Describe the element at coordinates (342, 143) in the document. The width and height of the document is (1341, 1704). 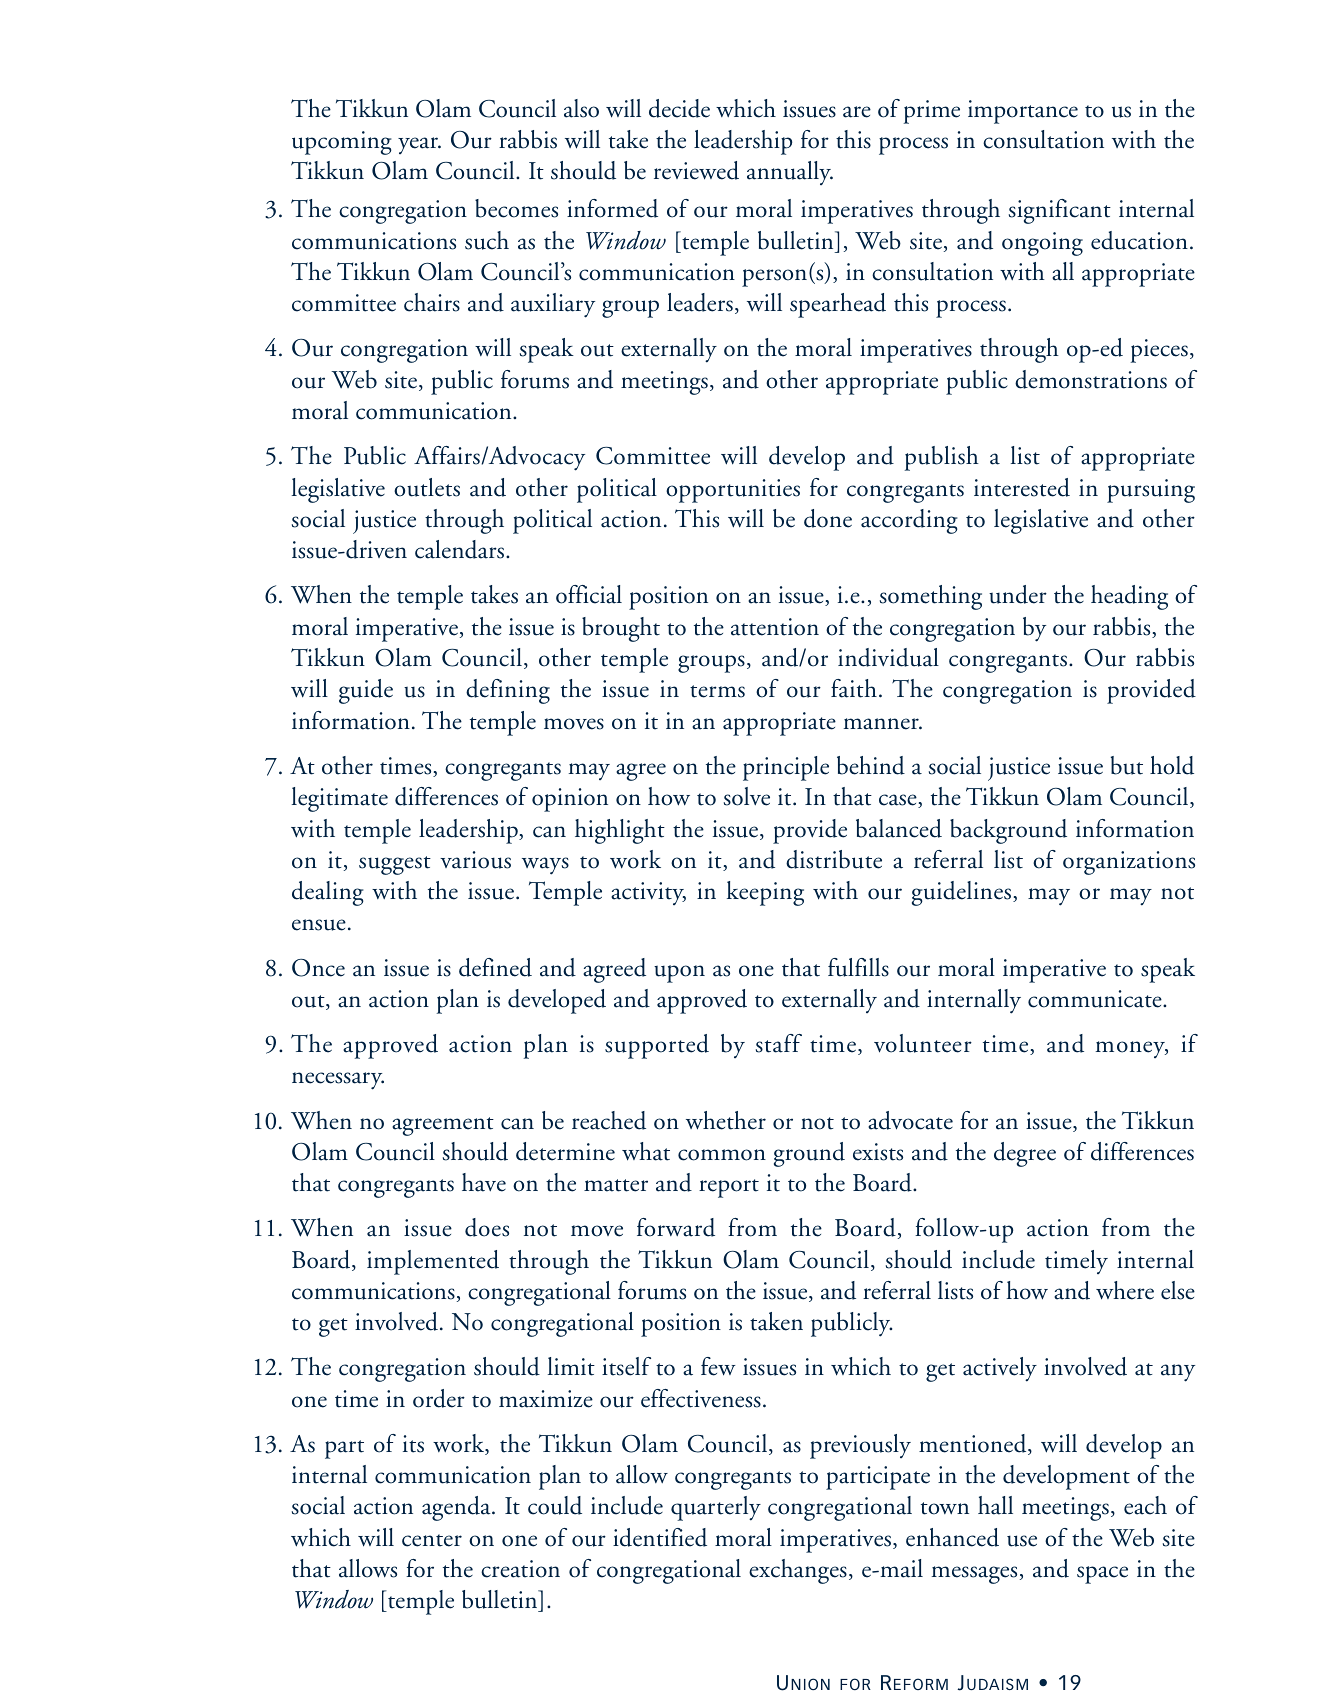
I see `upcoming` at that location.
